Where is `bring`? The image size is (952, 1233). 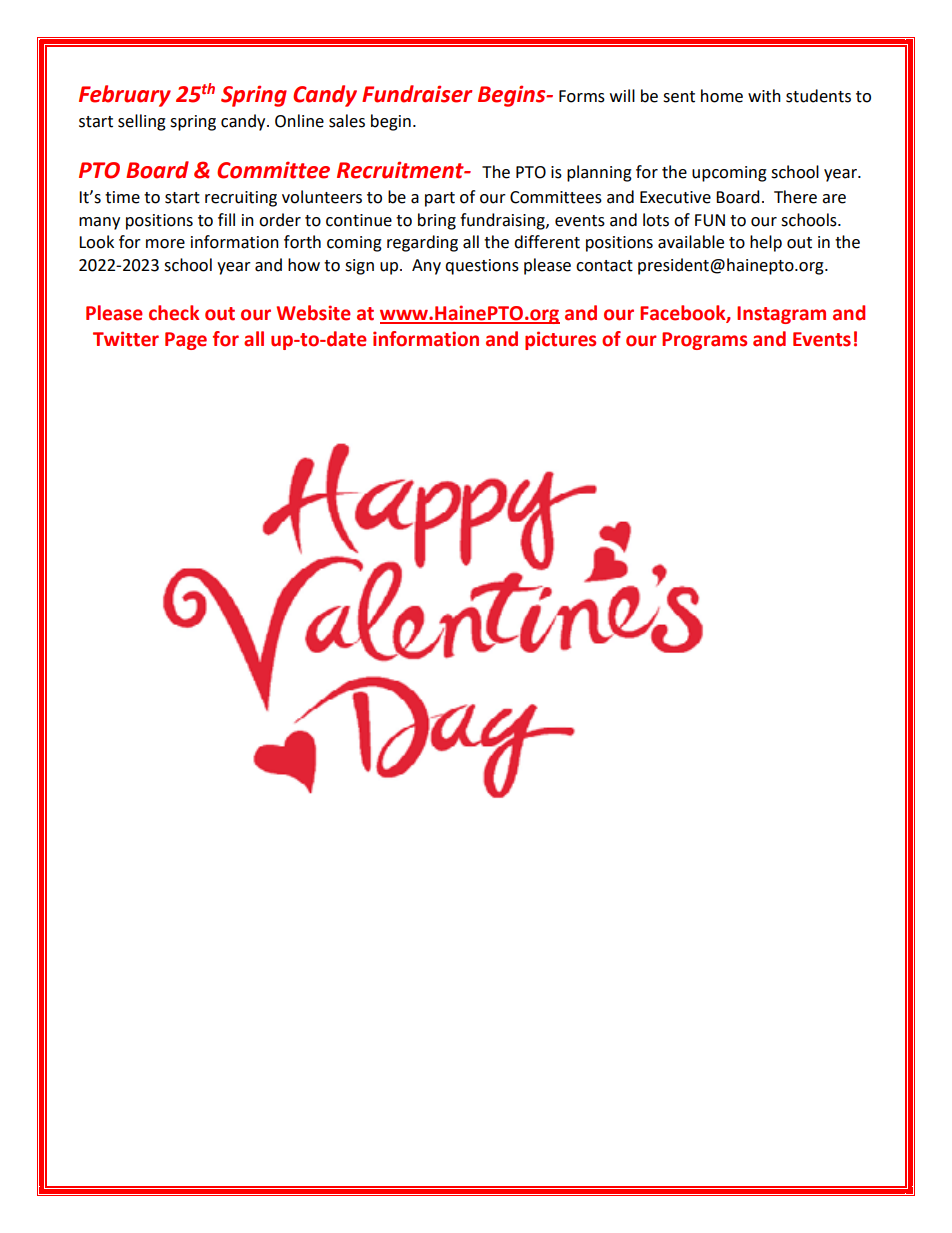
bring is located at coordinates (437, 221).
